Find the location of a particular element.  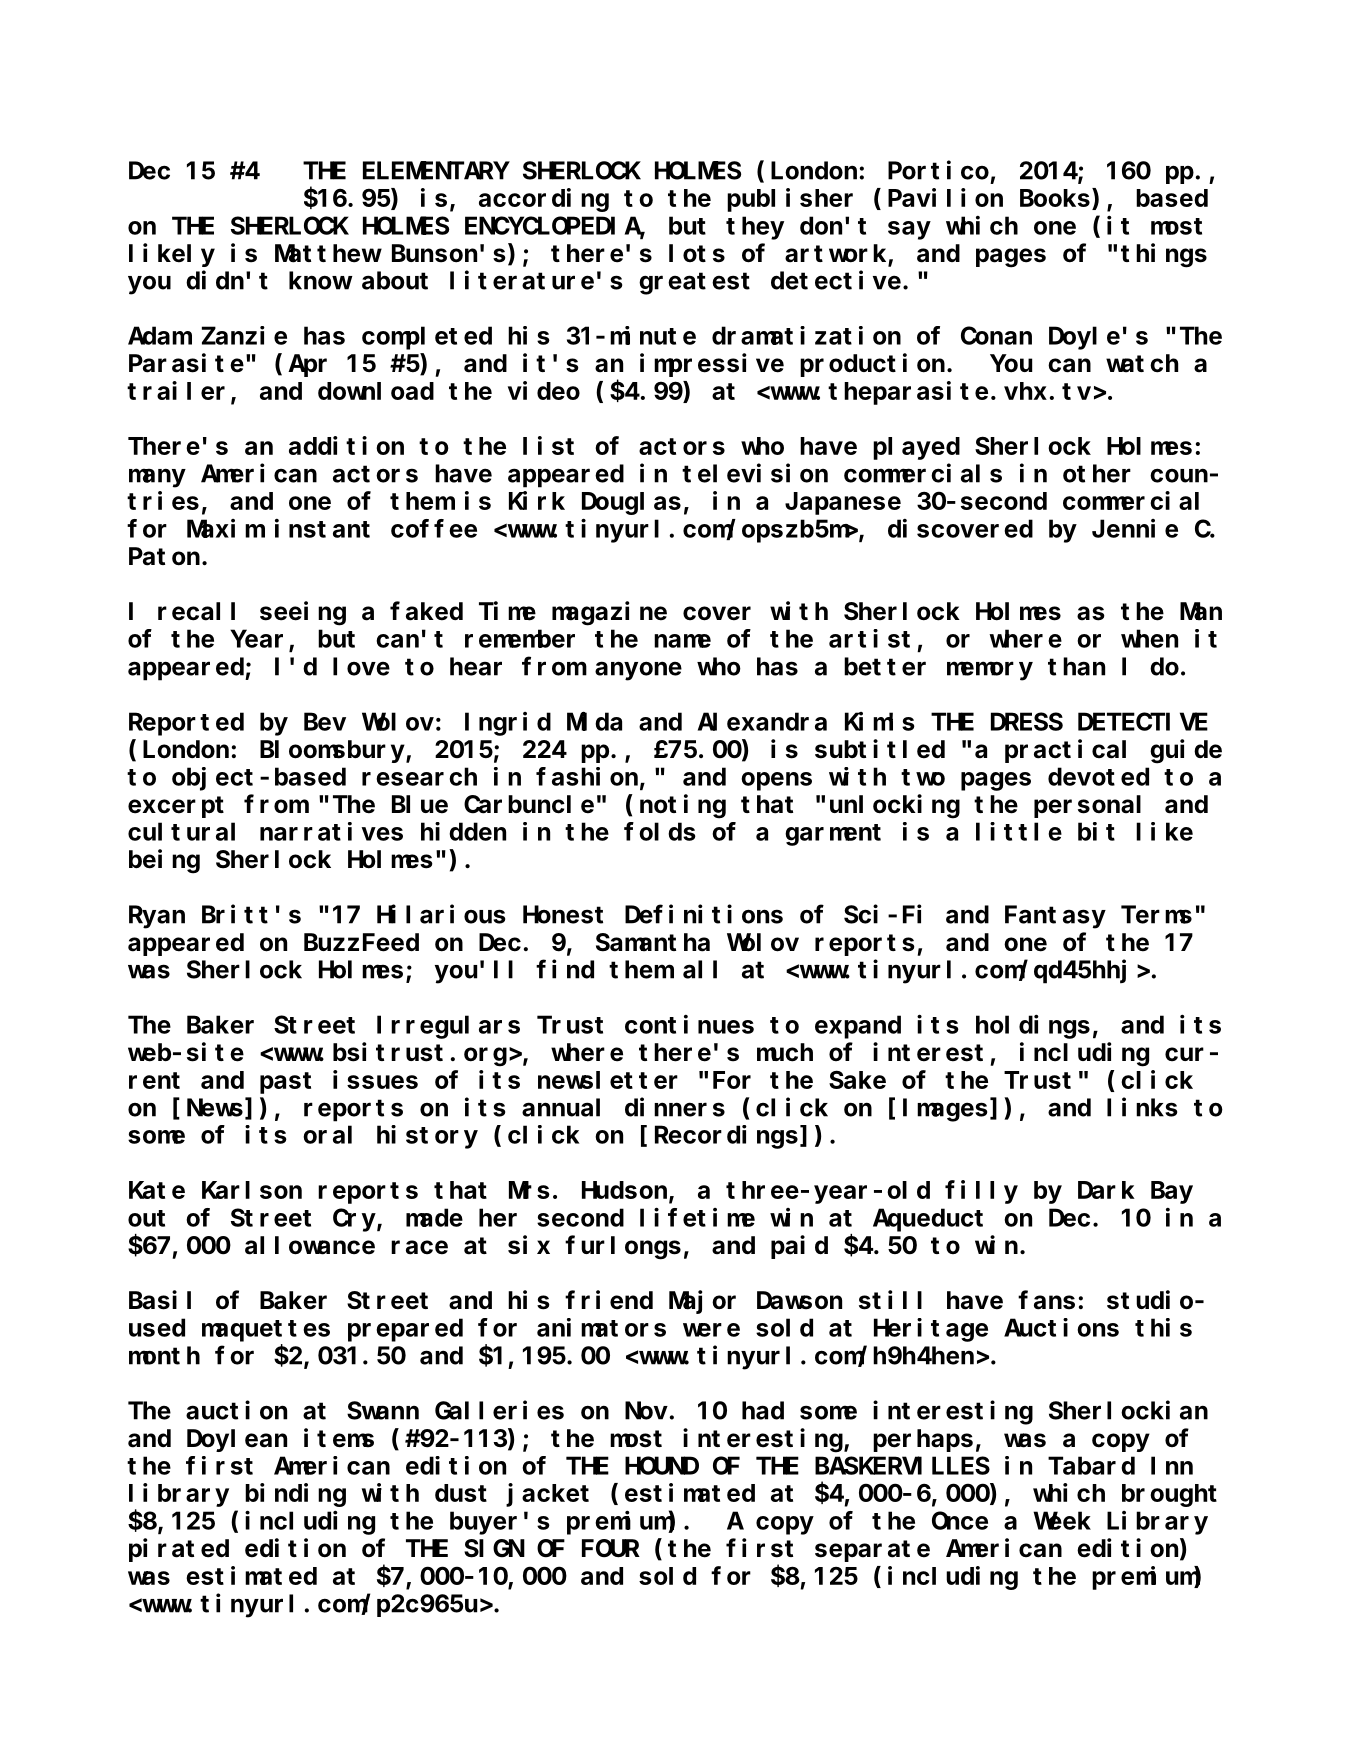

seeing is located at coordinates (303, 613).
